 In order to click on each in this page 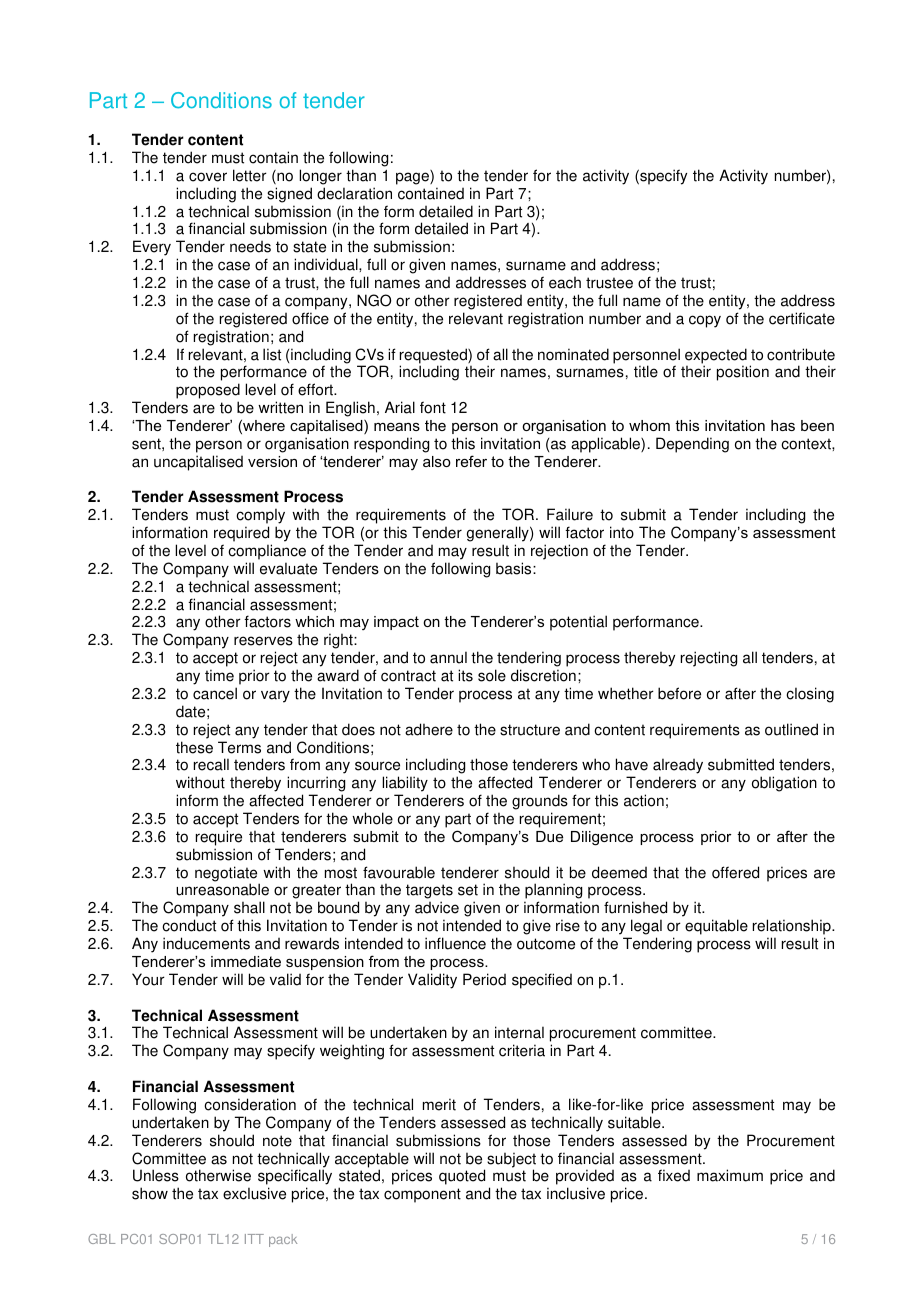, I will do `click(565, 283)`.
